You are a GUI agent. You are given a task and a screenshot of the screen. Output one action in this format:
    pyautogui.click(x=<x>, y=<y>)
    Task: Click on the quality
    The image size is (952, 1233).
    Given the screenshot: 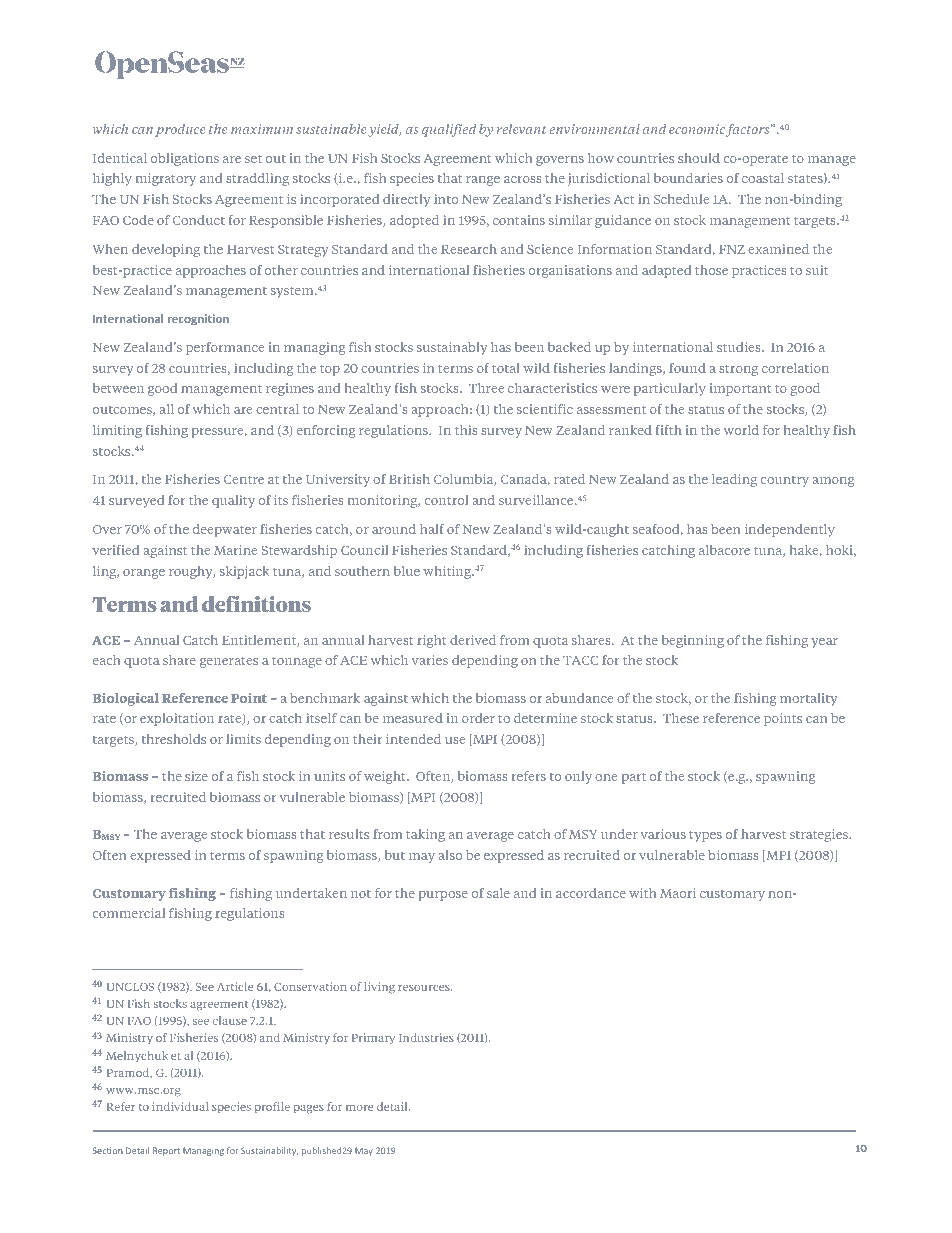 What is the action you would take?
    pyautogui.click(x=233, y=501)
